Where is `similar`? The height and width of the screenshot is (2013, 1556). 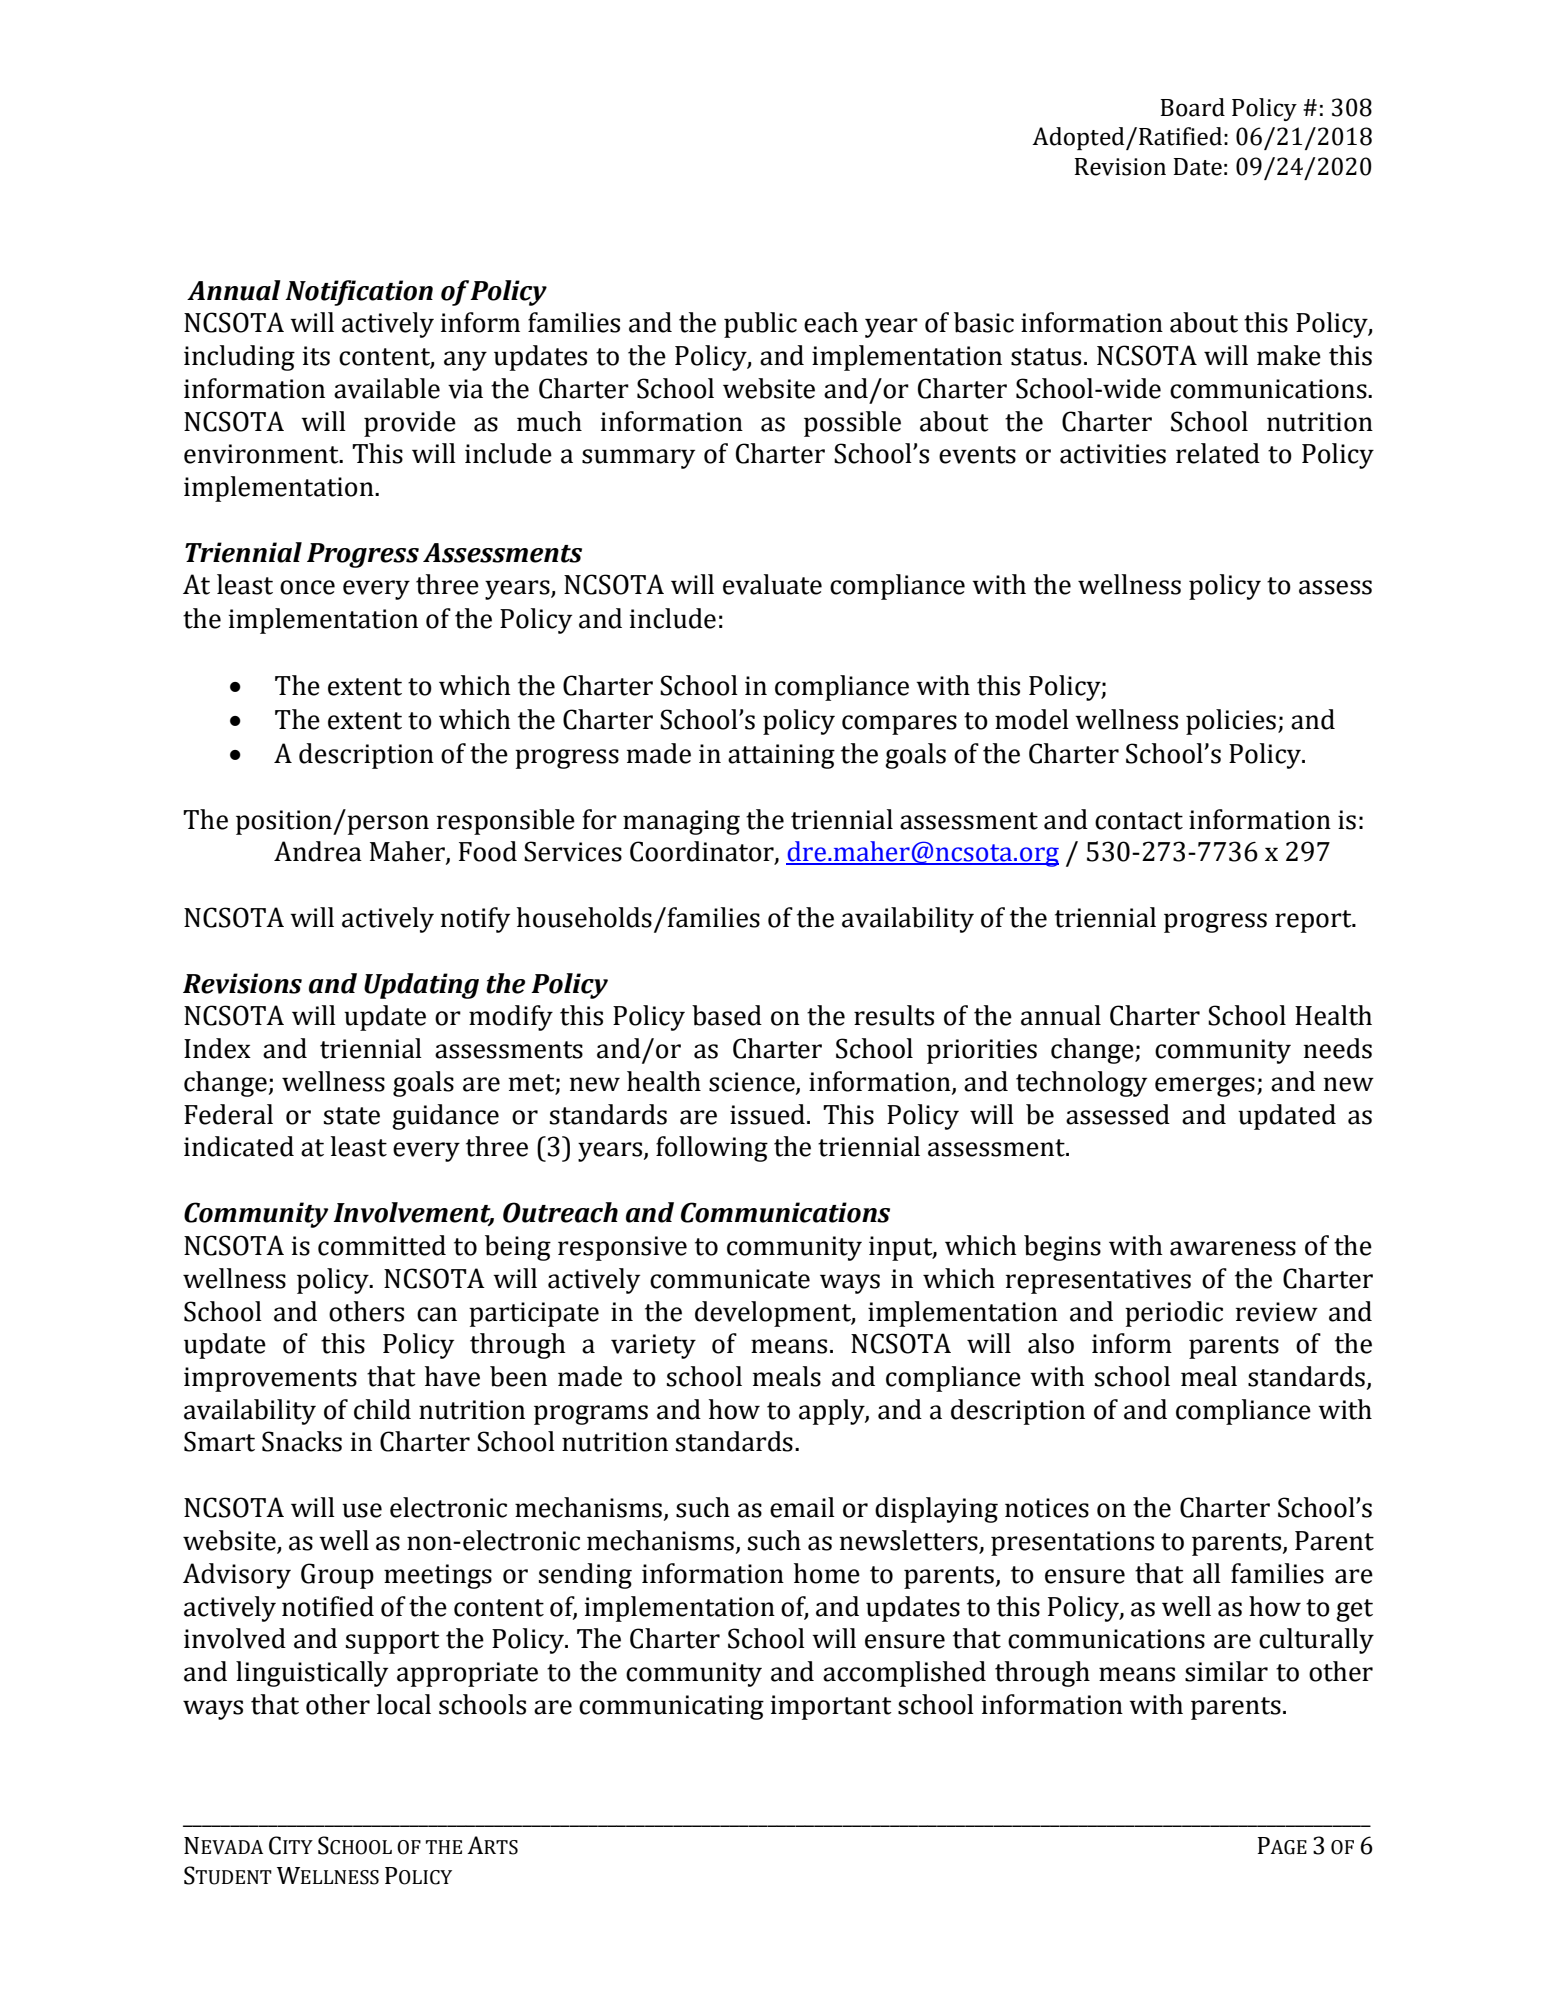 similar is located at coordinates (1226, 1671).
